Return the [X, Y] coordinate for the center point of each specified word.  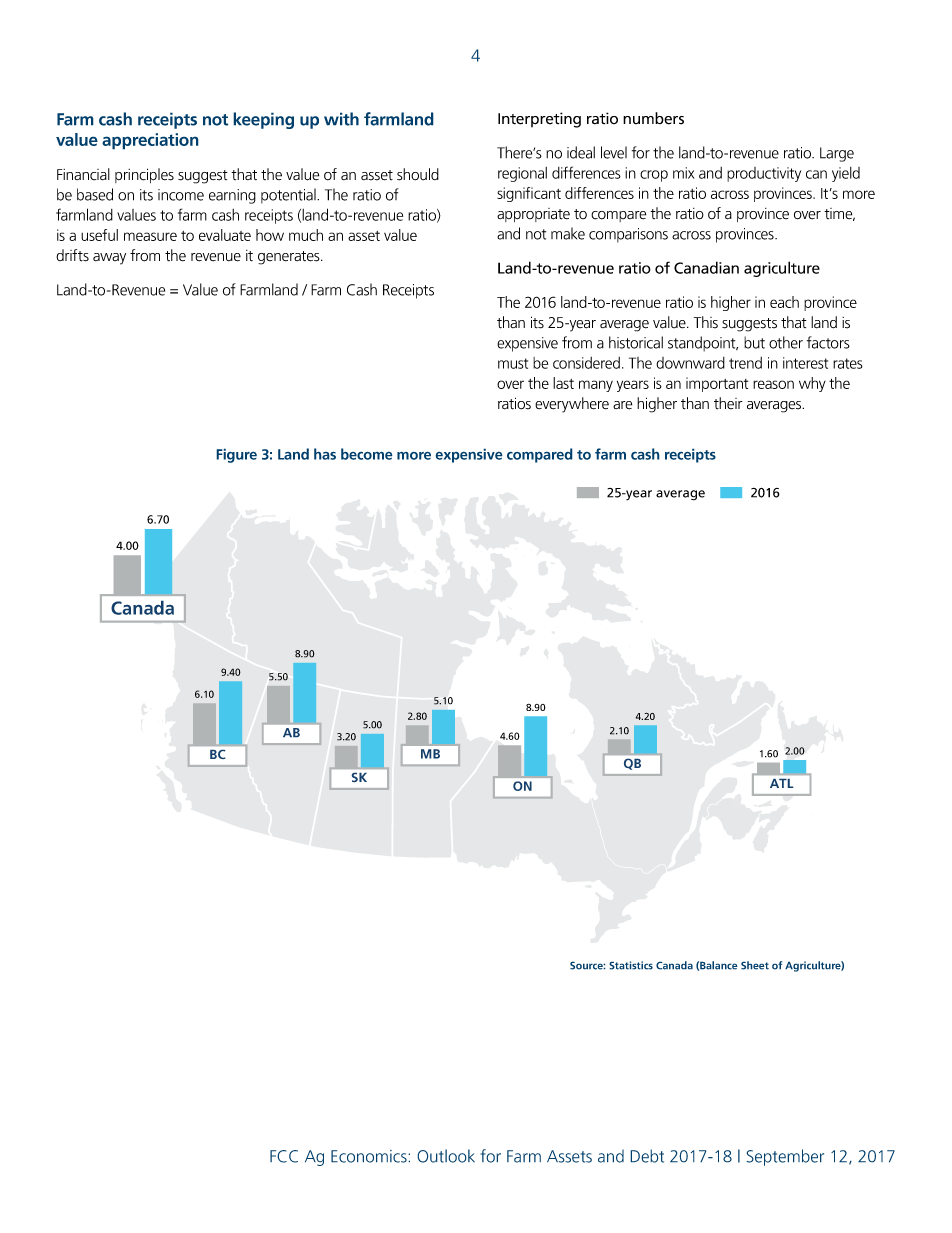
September [785, 1157]
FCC [284, 1156]
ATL [781, 783]
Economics [370, 1156]
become [367, 454]
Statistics [631, 965]
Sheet [755, 965]
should [418, 174]
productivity [764, 174]
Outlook [446, 1156]
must [513, 363]
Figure [236, 455]
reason [773, 384]
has [325, 454]
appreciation [150, 141]
